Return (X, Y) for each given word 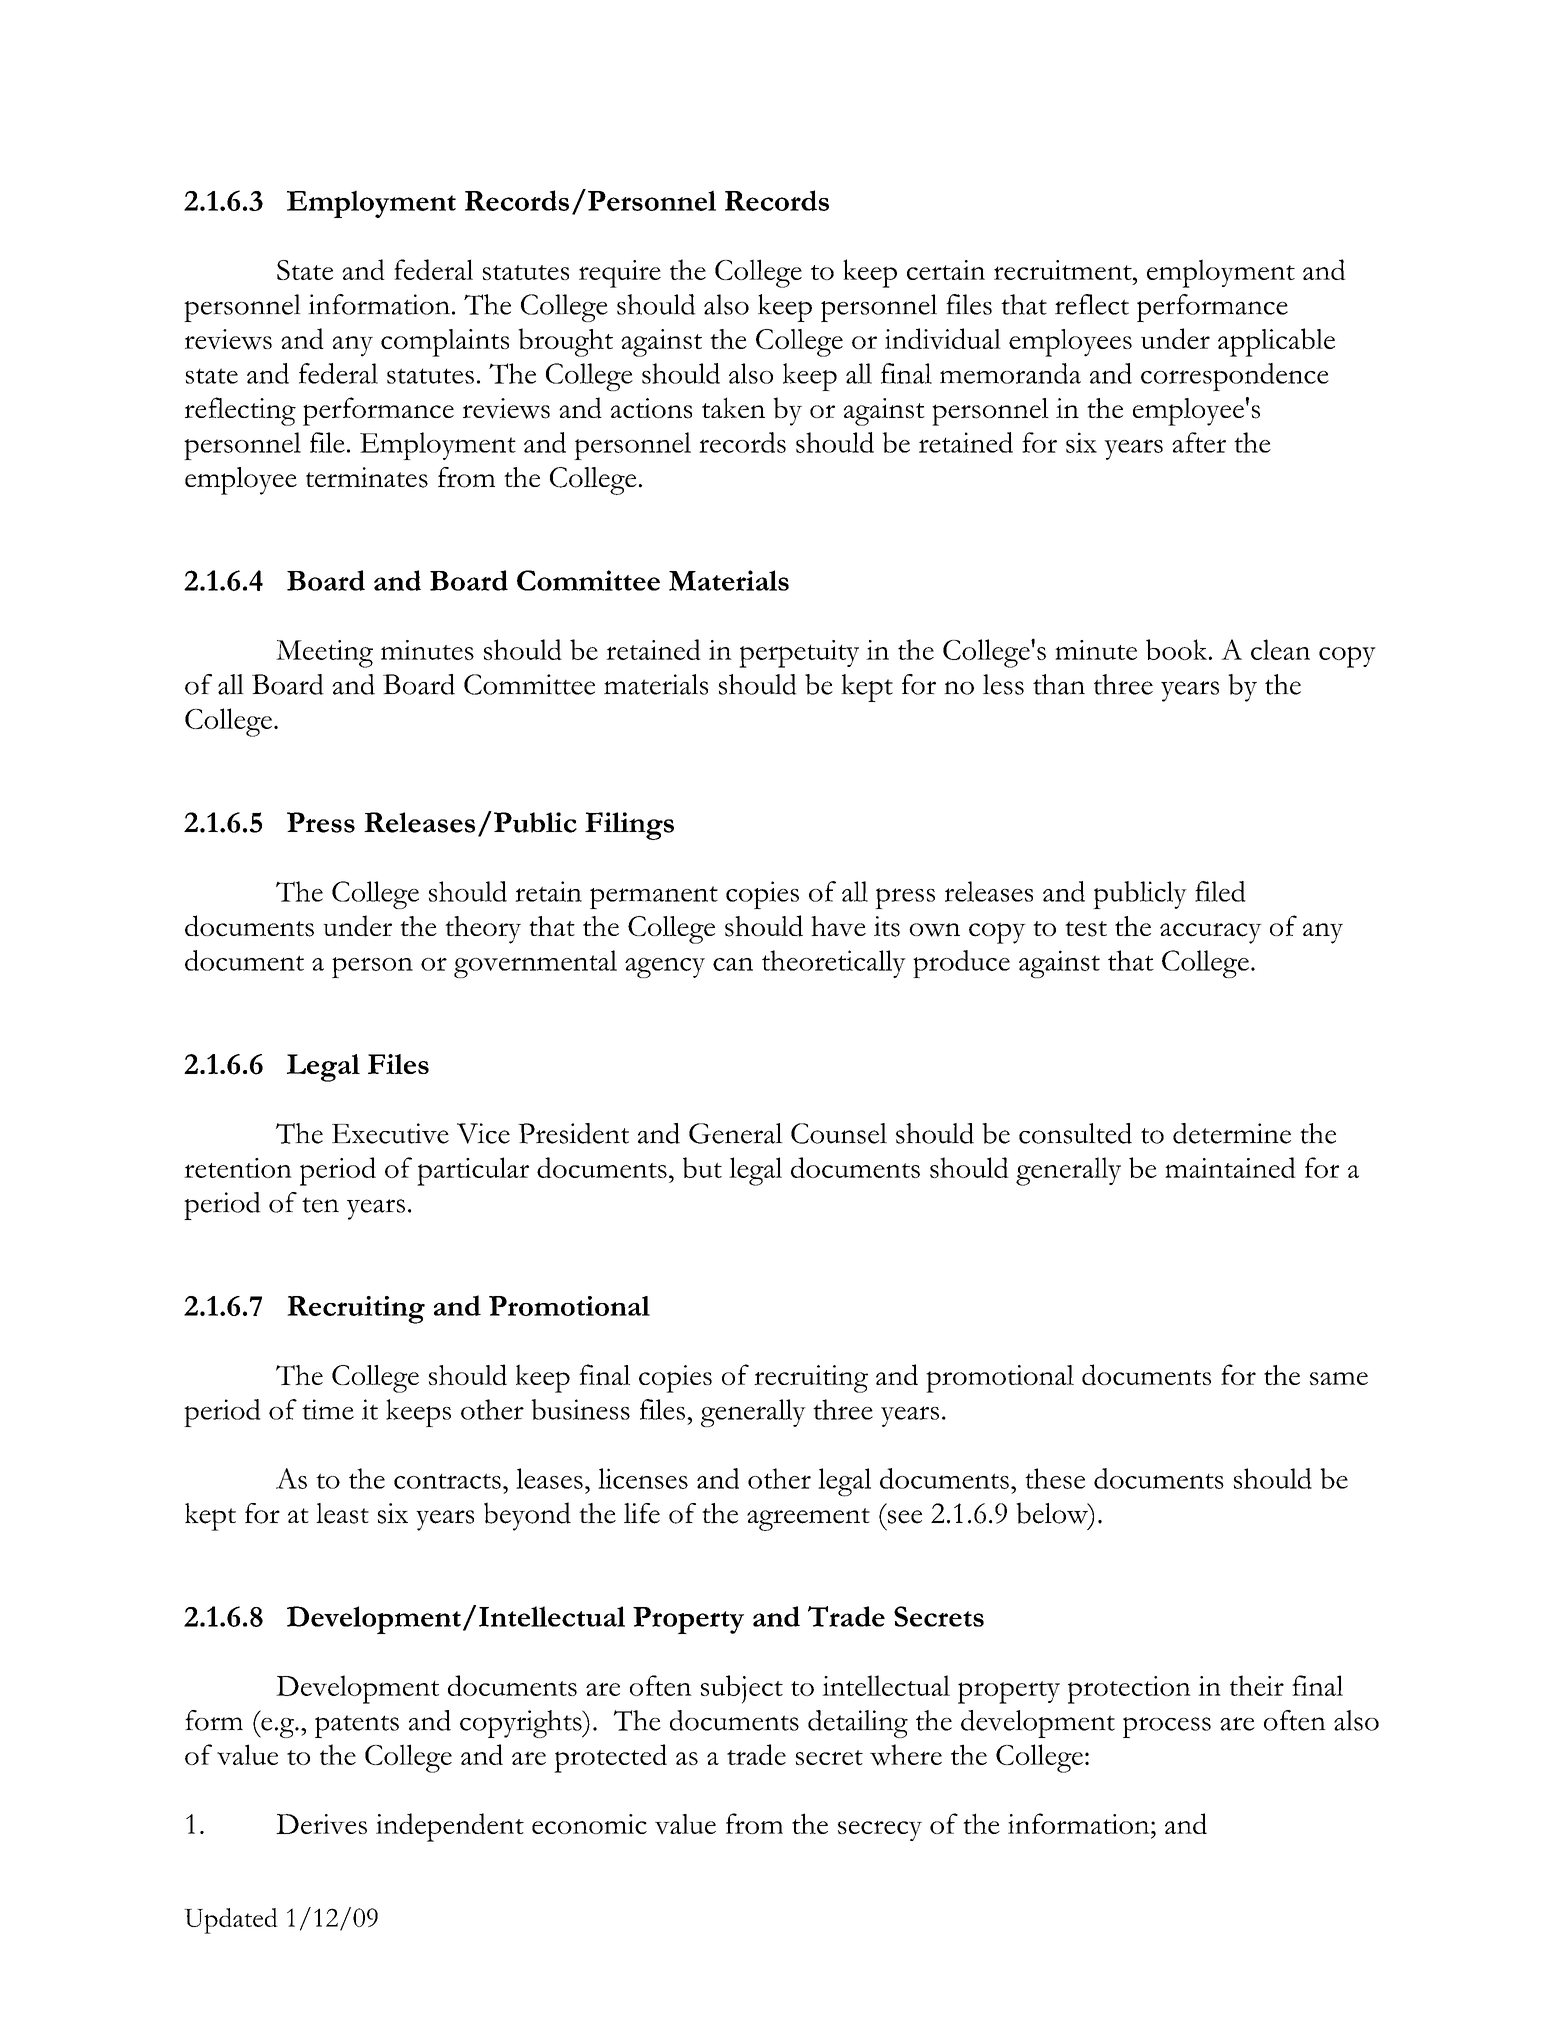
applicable (1276, 342)
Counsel (839, 1133)
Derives (321, 1824)
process (1167, 1727)
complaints (445, 343)
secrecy (880, 1830)
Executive (390, 1133)
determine (1232, 1133)
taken (733, 407)
